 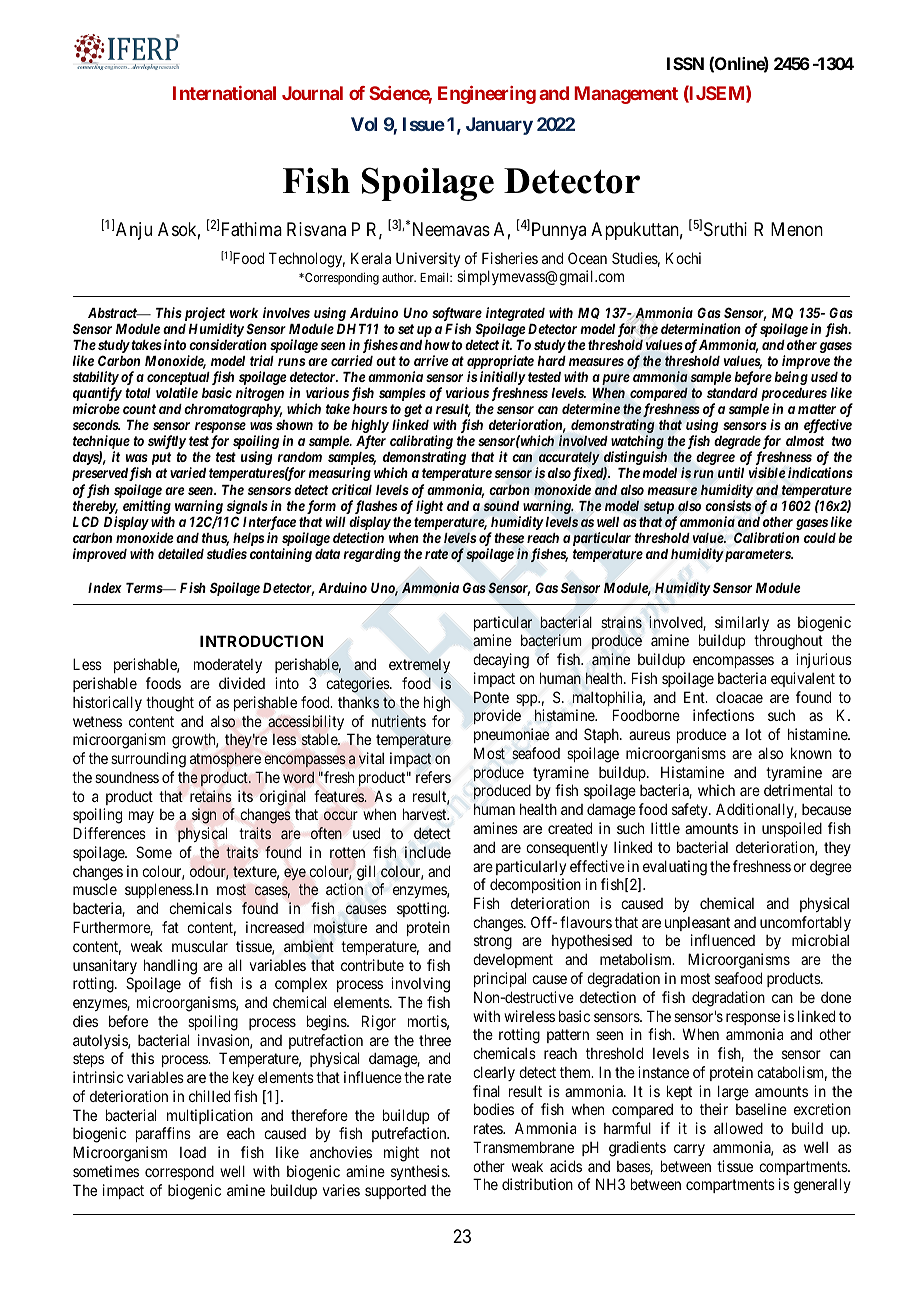 I want to click on ISSN, so click(x=685, y=63).
